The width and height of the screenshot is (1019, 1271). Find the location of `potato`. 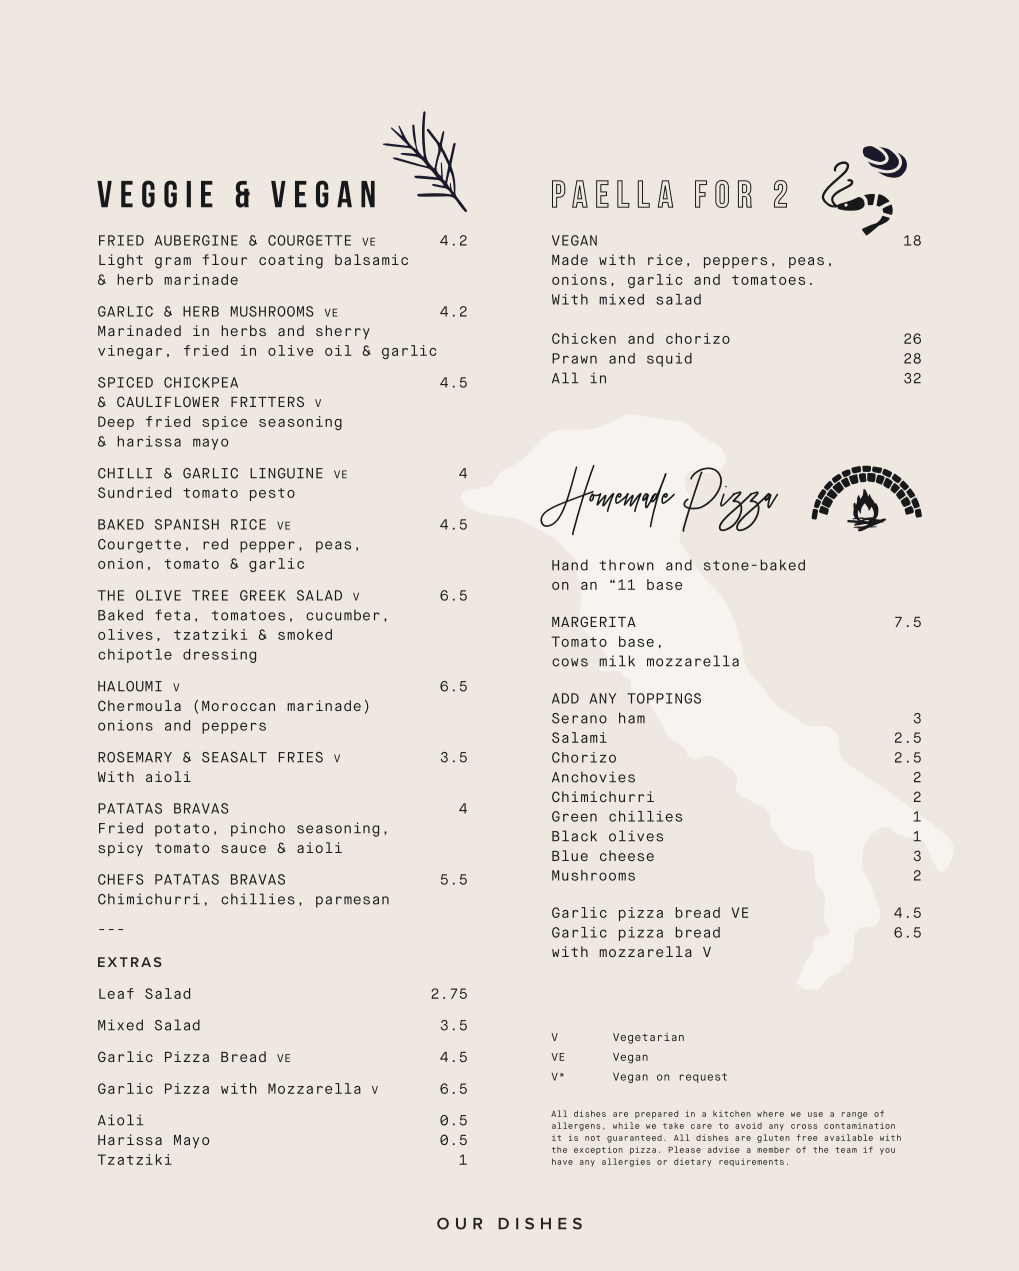

potato is located at coordinates (182, 830).
